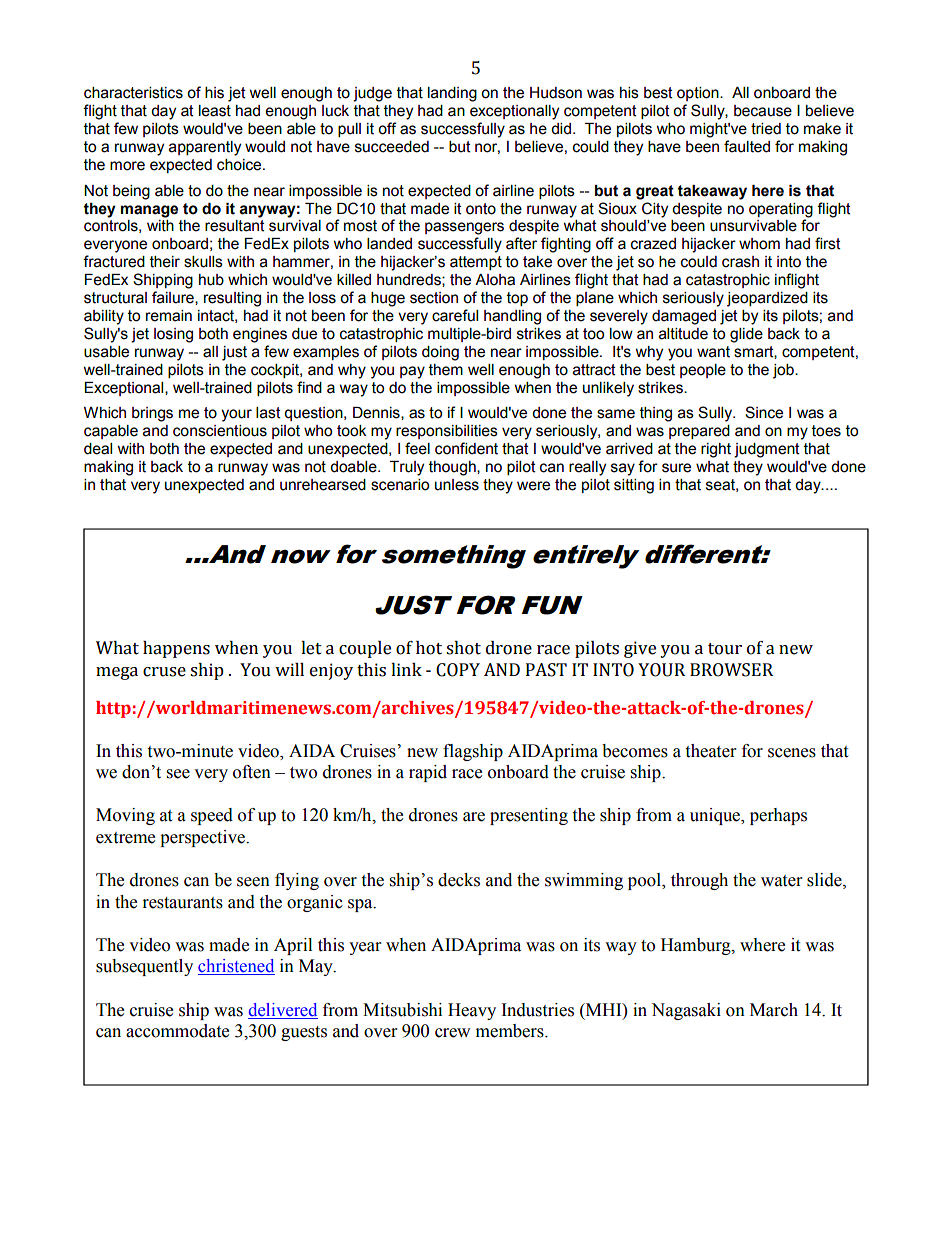  What do you see at coordinates (176, 649) in the screenshot?
I see `happens` at bounding box center [176, 649].
